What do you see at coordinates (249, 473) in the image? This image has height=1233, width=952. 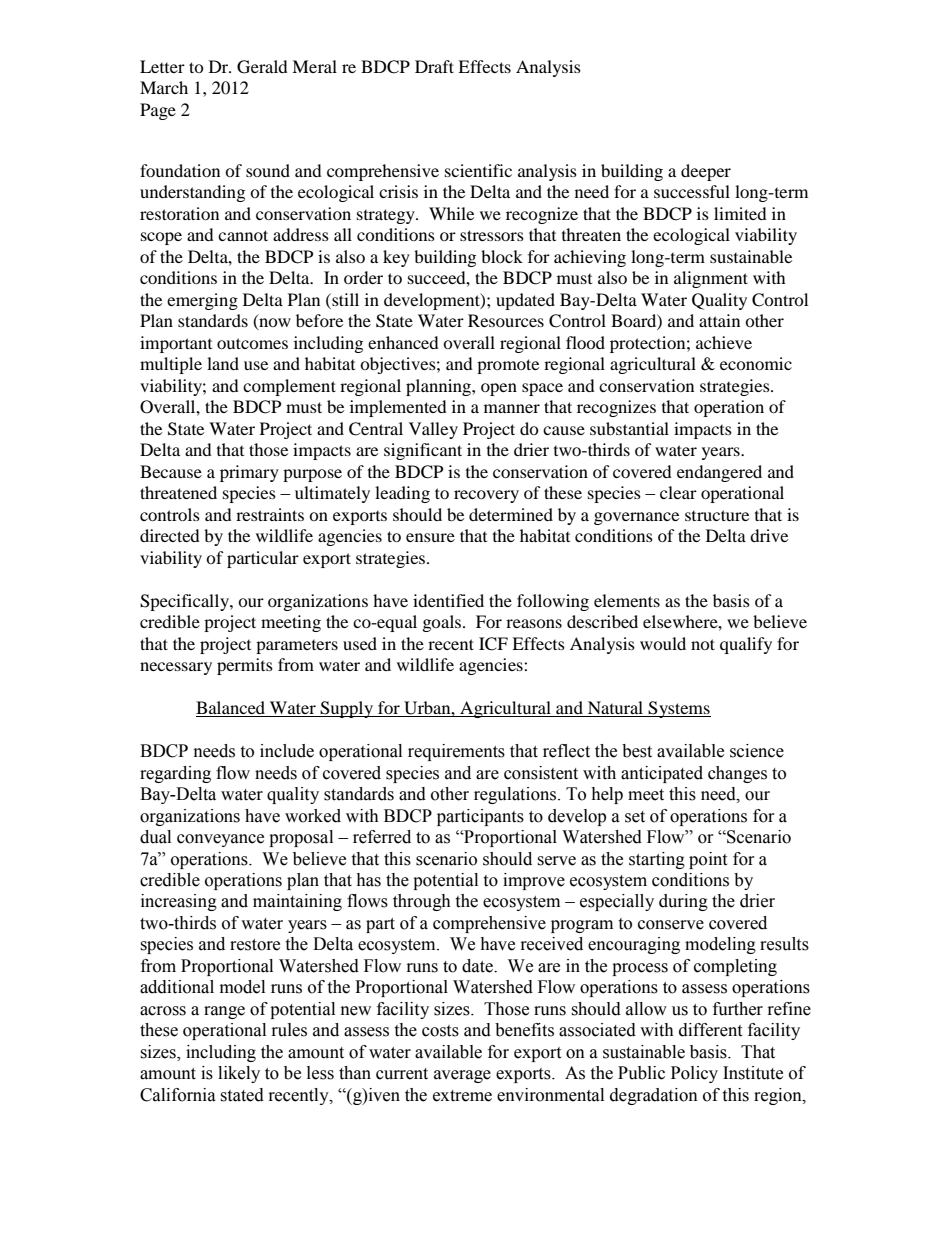 I see `primary` at bounding box center [249, 473].
